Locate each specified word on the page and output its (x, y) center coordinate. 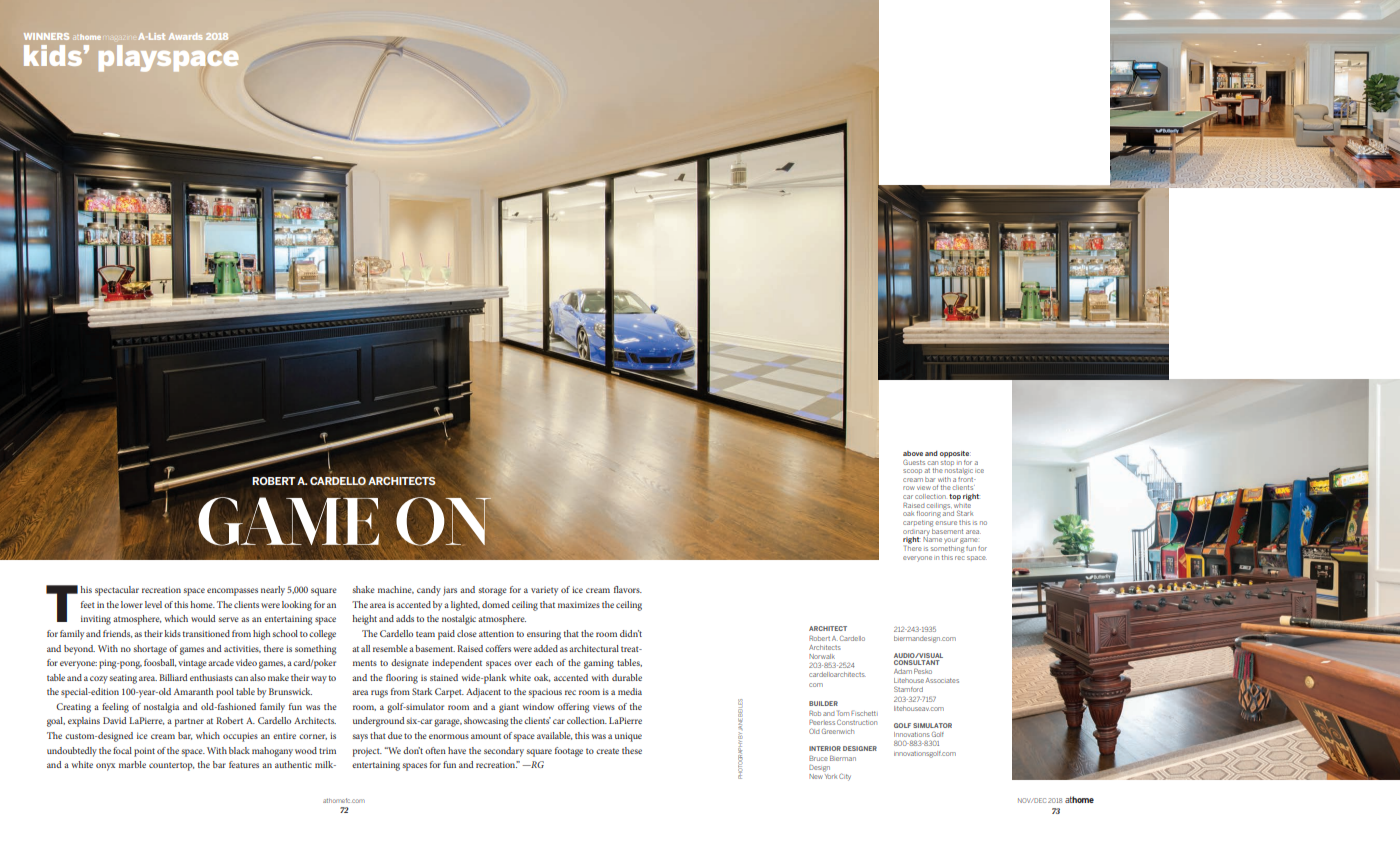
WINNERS (46, 36)
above (913, 453)
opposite (955, 454)
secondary (504, 752)
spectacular (117, 591)
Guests (914, 462)
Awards (185, 36)
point (144, 752)
